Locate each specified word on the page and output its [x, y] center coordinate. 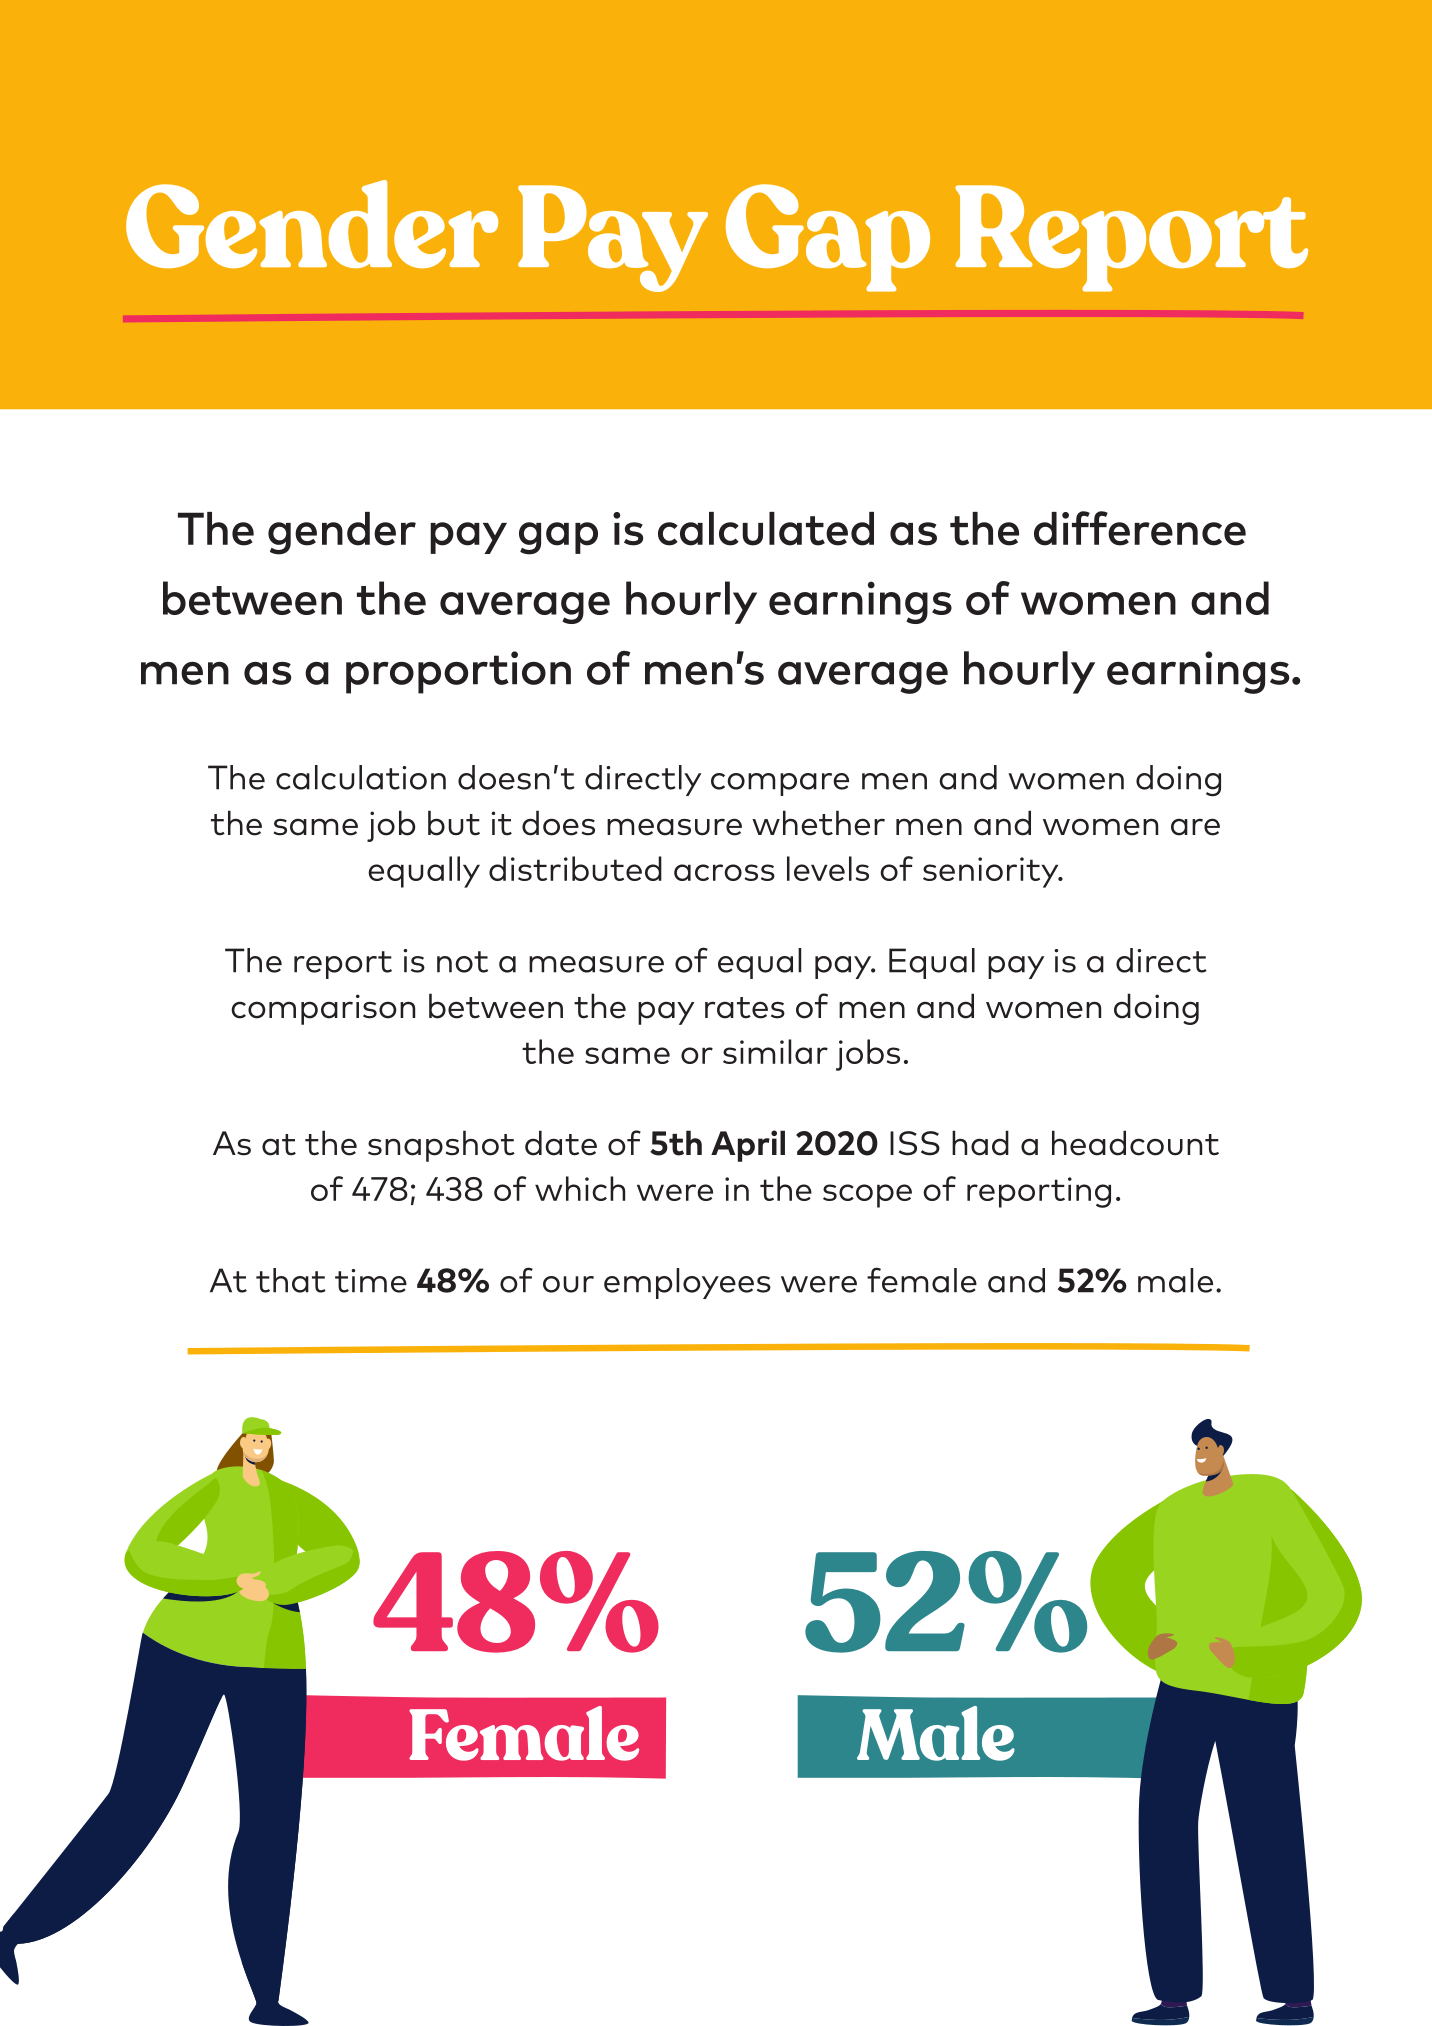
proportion [458, 672]
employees [687, 1283]
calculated [766, 529]
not [462, 962]
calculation [361, 777]
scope [867, 1196]
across [724, 872]
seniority [992, 872]
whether [818, 823]
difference [1140, 528]
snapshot [441, 1146]
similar [775, 1051]
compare [780, 784]
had [980, 1143]
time [371, 1281]
